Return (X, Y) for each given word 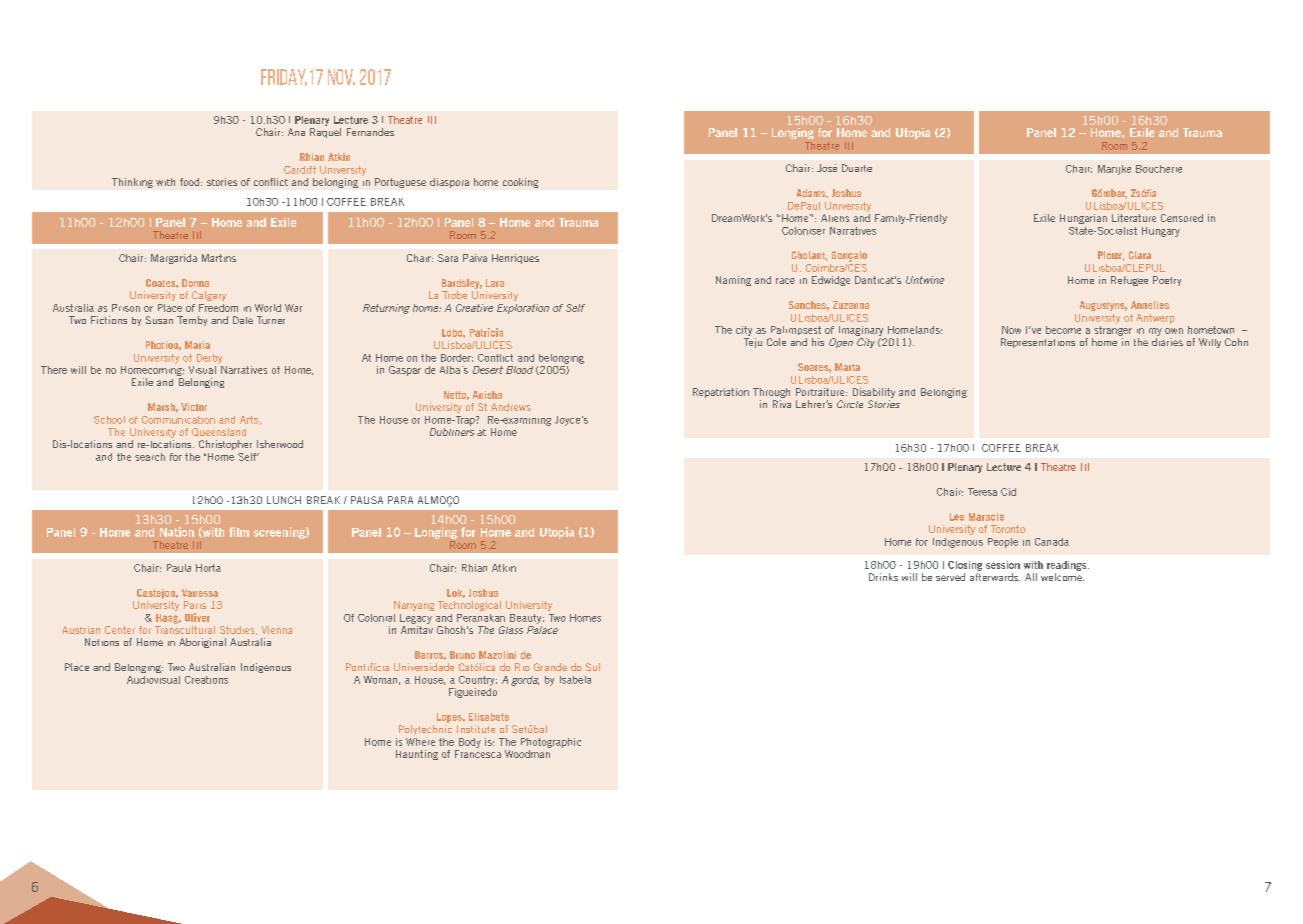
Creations (206, 680)
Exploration (523, 309)
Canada (1052, 542)
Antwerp (1156, 319)
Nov (341, 77)
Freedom (218, 308)
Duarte (857, 168)
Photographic (551, 743)
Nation (177, 532)
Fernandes (370, 132)
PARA (400, 500)
